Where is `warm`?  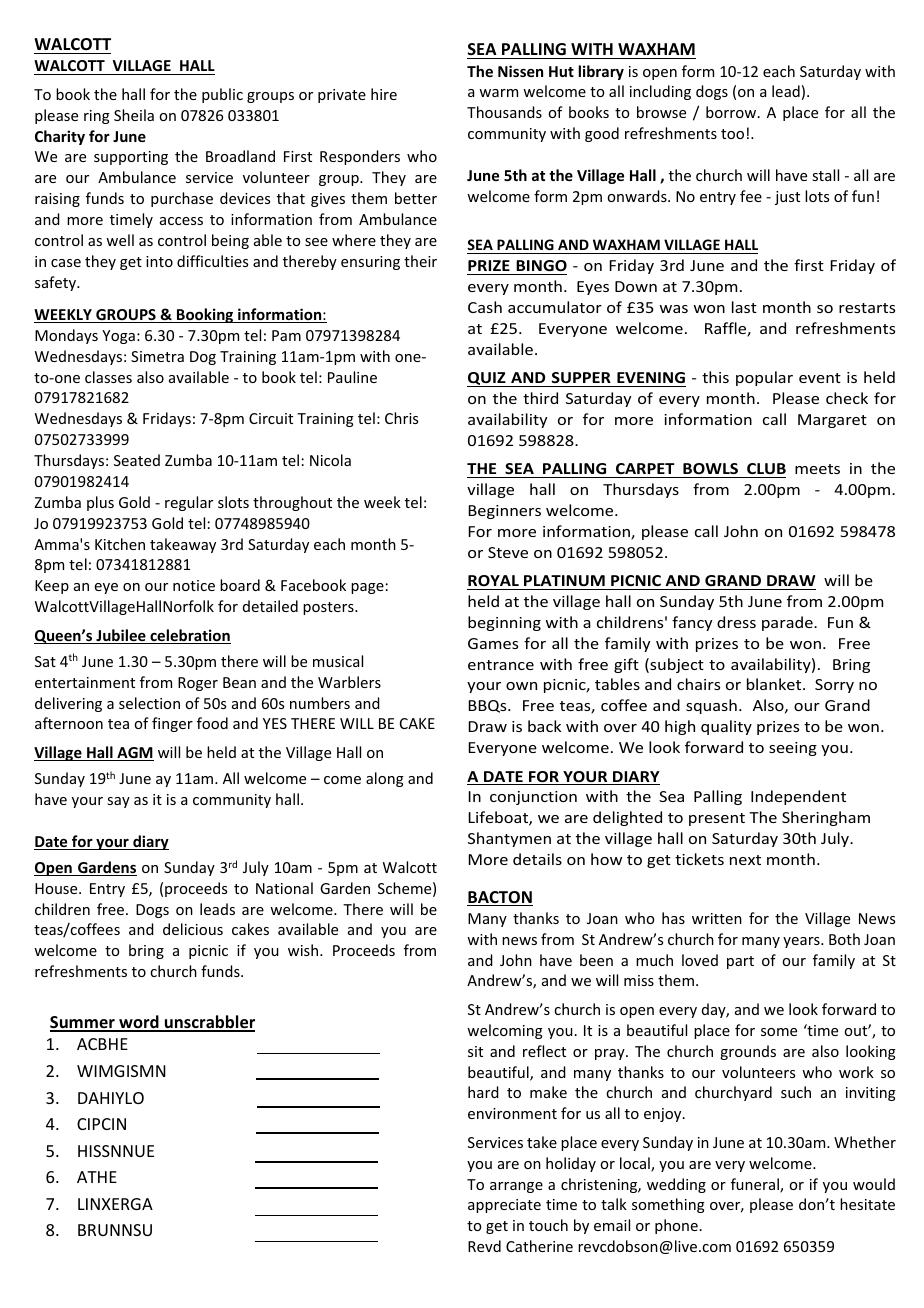
warm is located at coordinates (498, 93).
